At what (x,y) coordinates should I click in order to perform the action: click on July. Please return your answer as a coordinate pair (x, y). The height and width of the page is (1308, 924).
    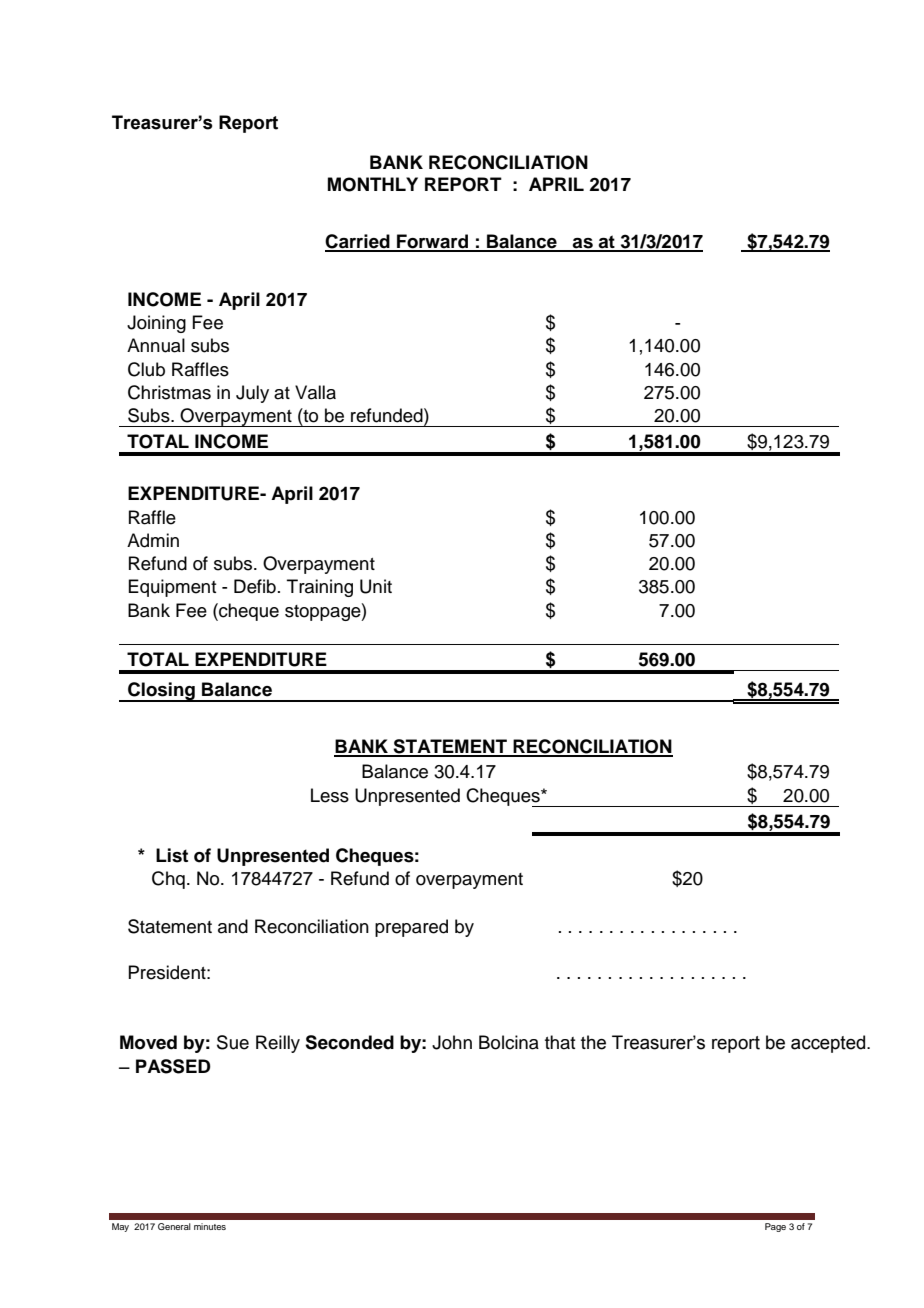
    Looking at the image, I should click on (252, 394).
